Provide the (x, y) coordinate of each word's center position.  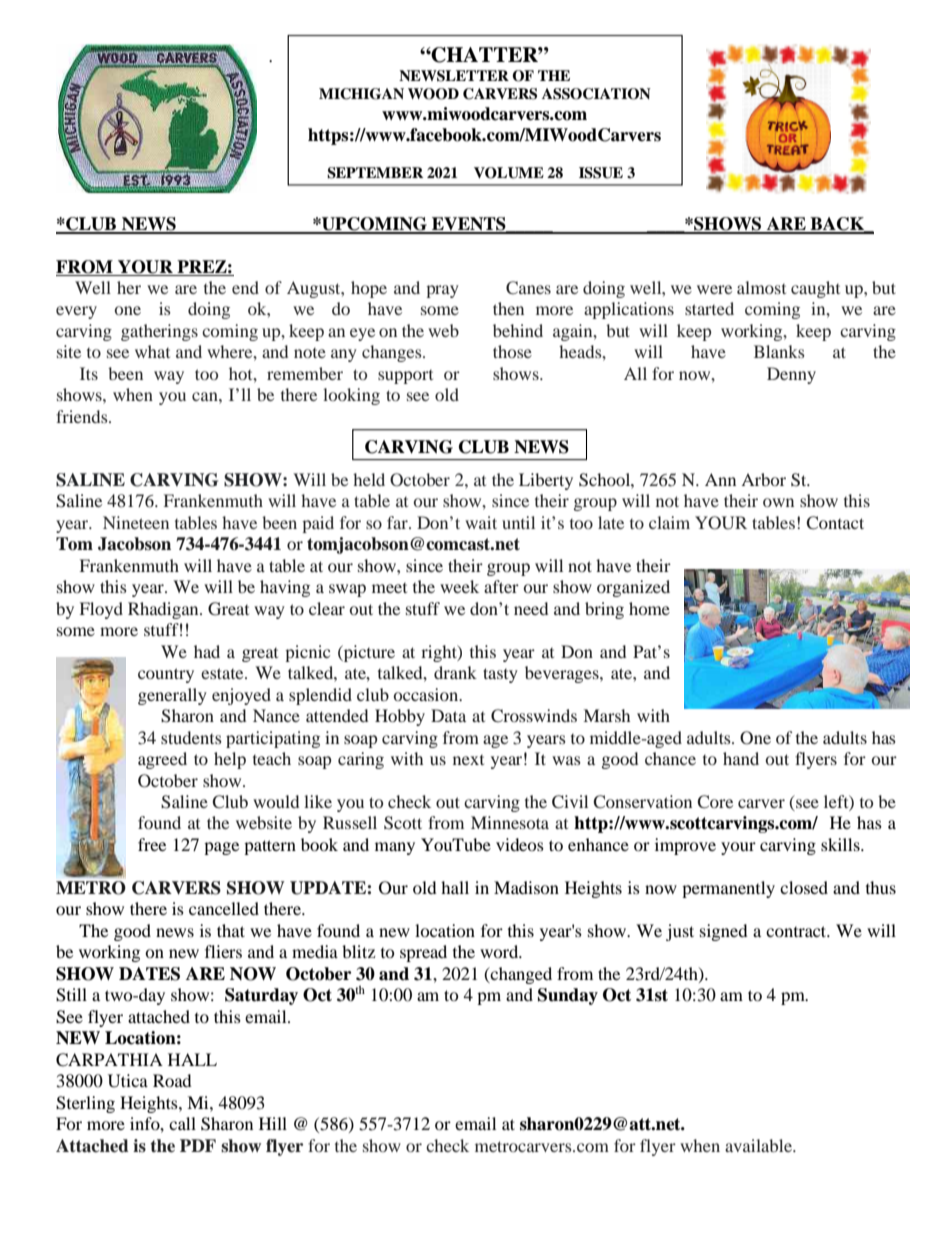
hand (741, 758)
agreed (162, 760)
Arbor (763, 479)
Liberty (546, 481)
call (182, 1123)
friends (83, 416)
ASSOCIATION (596, 94)
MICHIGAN (361, 94)
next (468, 760)
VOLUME (509, 173)
